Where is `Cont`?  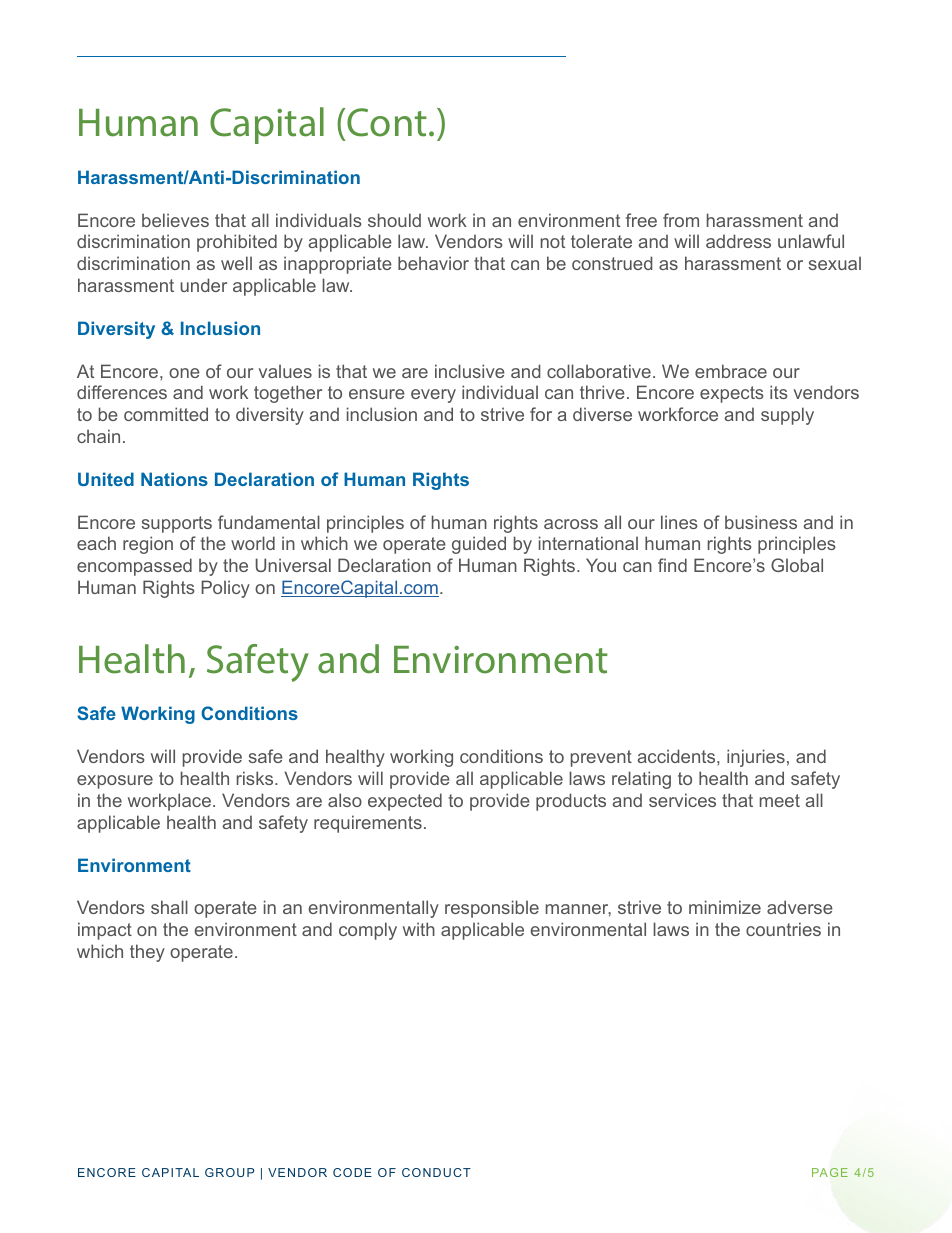 Cont is located at coordinates (387, 122).
